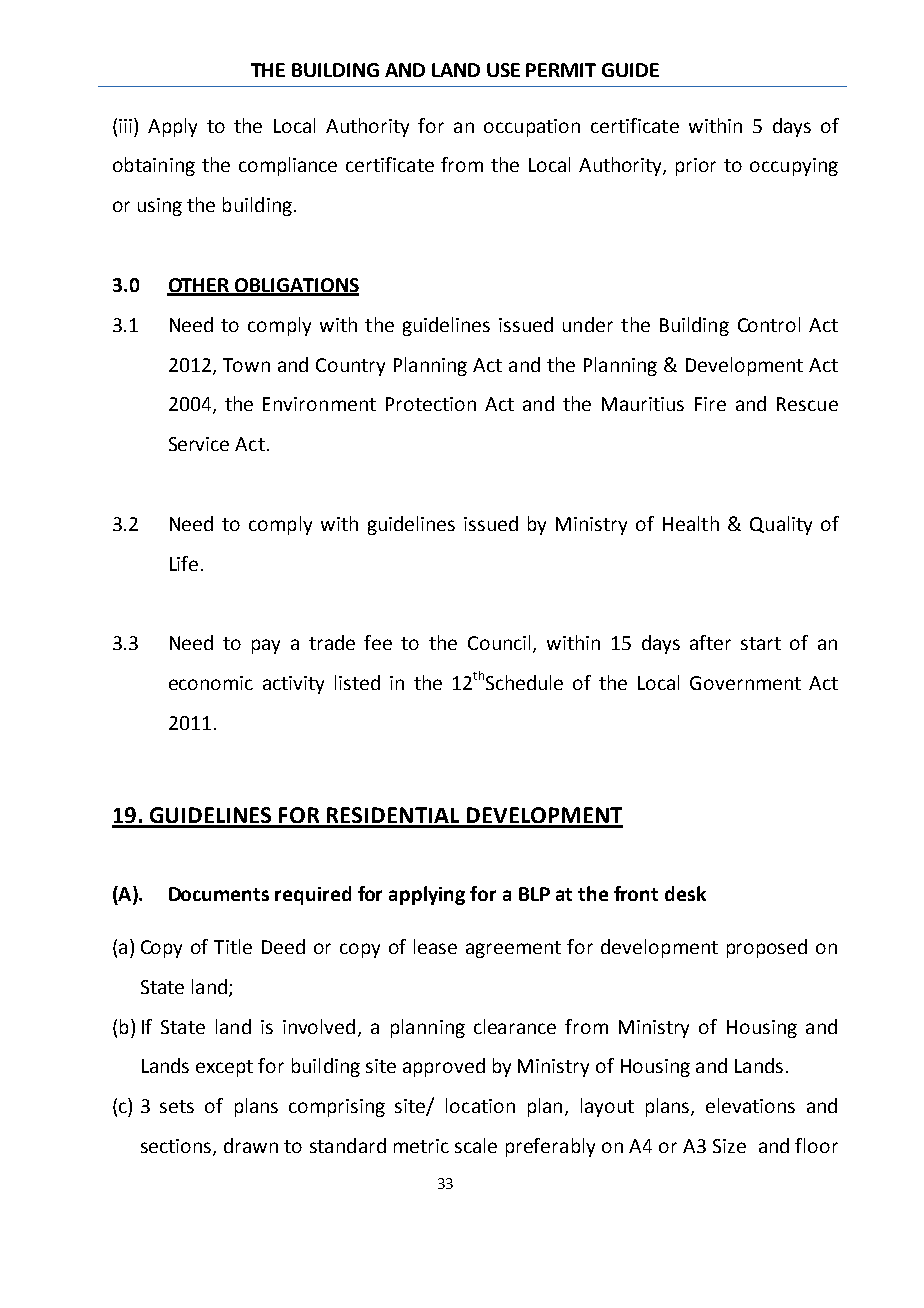 The height and width of the image is (1308, 924). Describe the element at coordinates (503, 70) in the image. I see `USE` at that location.
